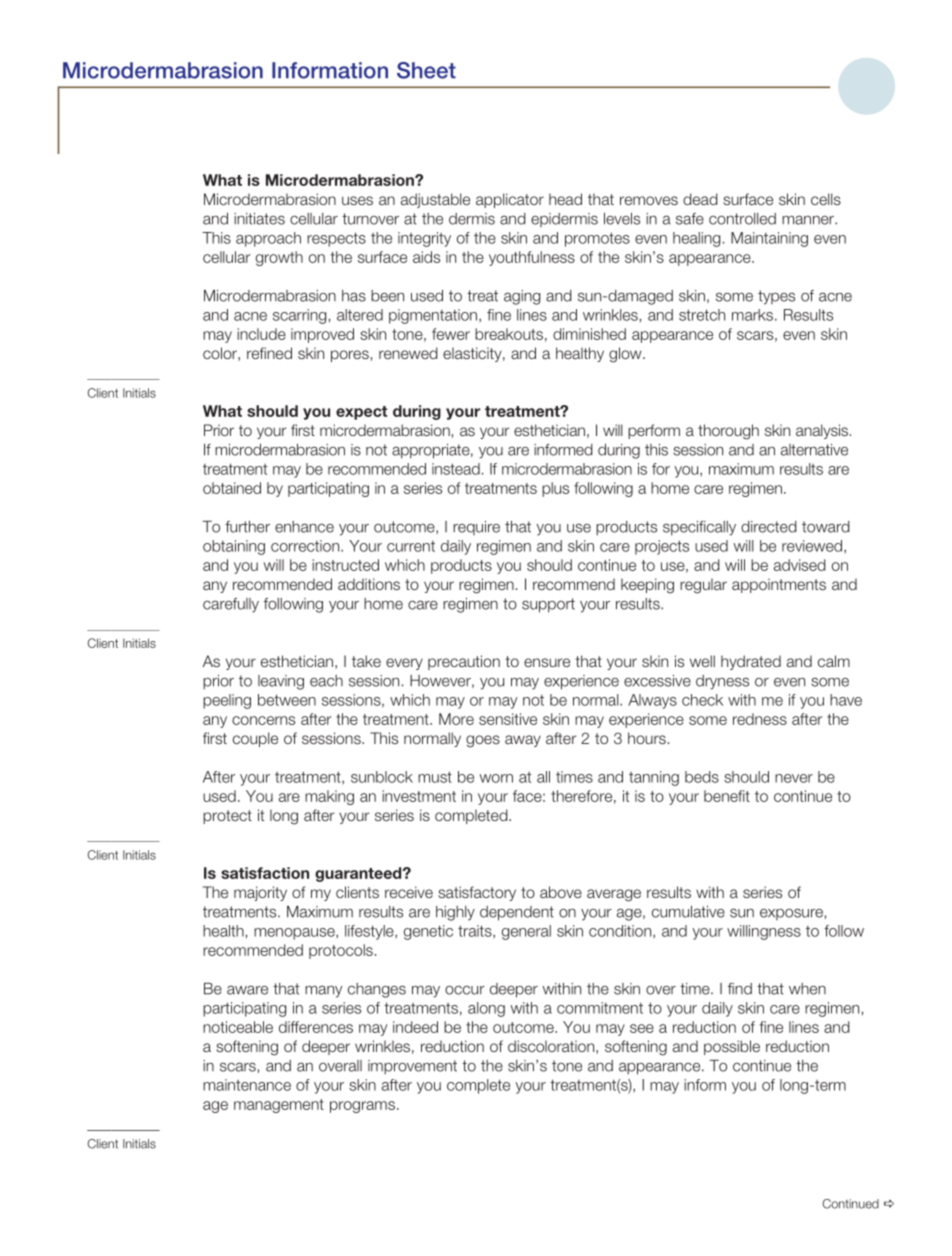  What do you see at coordinates (329, 797) in the page?
I see `making` at bounding box center [329, 797].
